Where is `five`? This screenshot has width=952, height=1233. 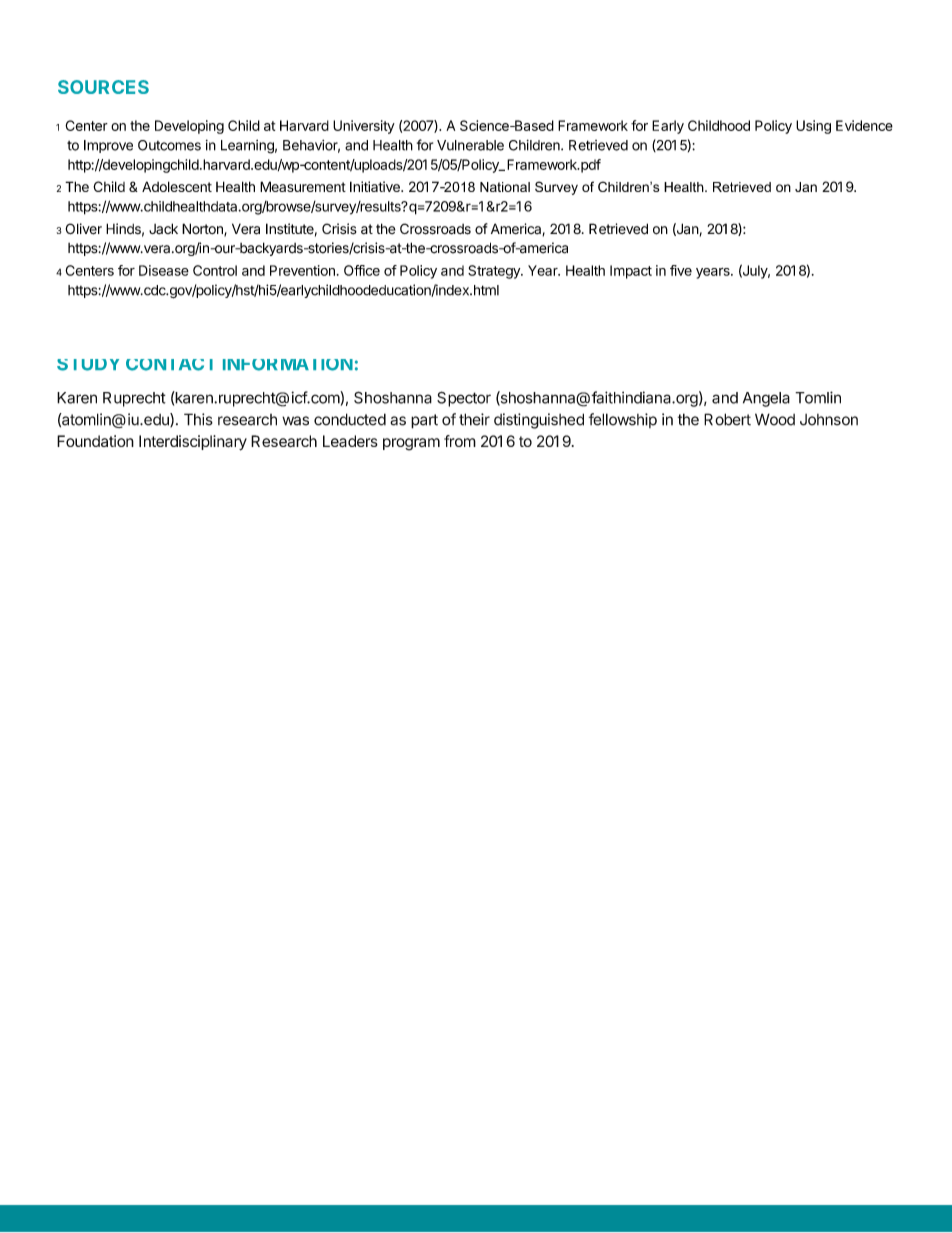 five is located at coordinates (681, 270).
